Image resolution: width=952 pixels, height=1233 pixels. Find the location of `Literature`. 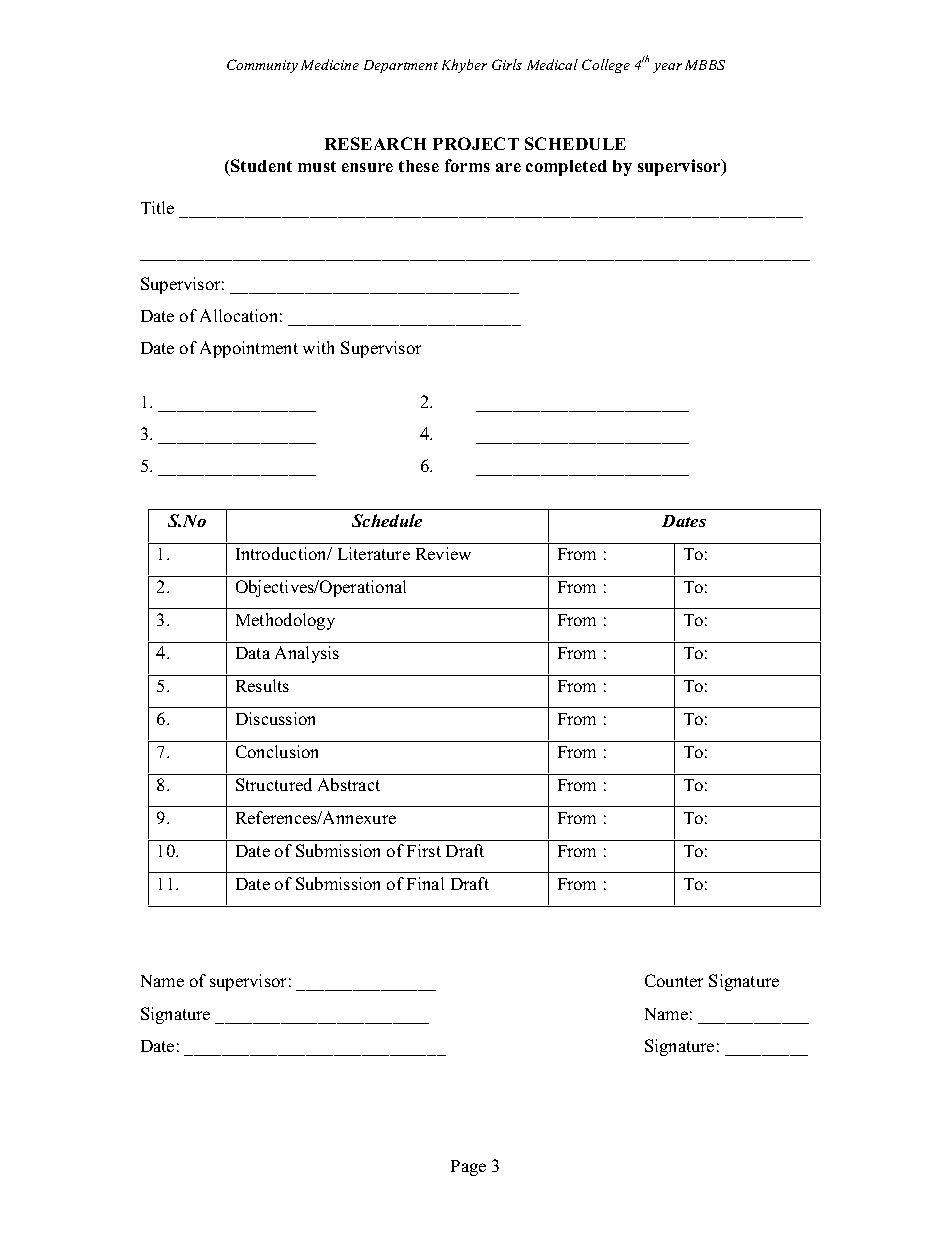

Literature is located at coordinates (374, 553).
